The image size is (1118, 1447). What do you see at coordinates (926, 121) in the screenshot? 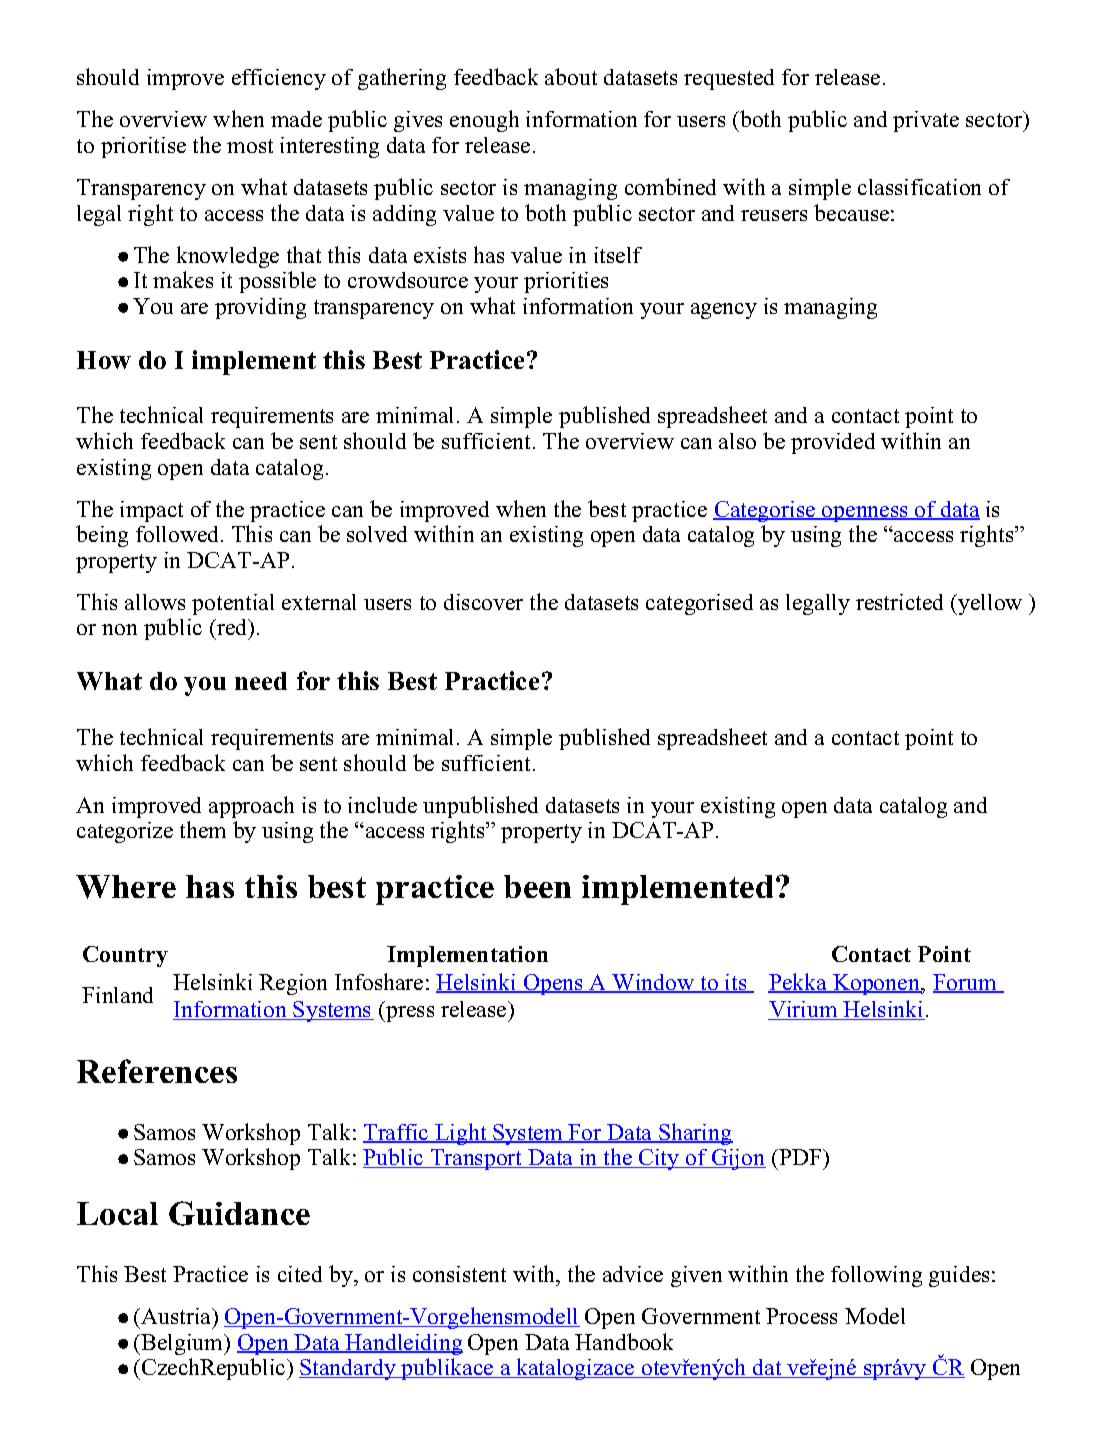
I see `private` at bounding box center [926, 121].
